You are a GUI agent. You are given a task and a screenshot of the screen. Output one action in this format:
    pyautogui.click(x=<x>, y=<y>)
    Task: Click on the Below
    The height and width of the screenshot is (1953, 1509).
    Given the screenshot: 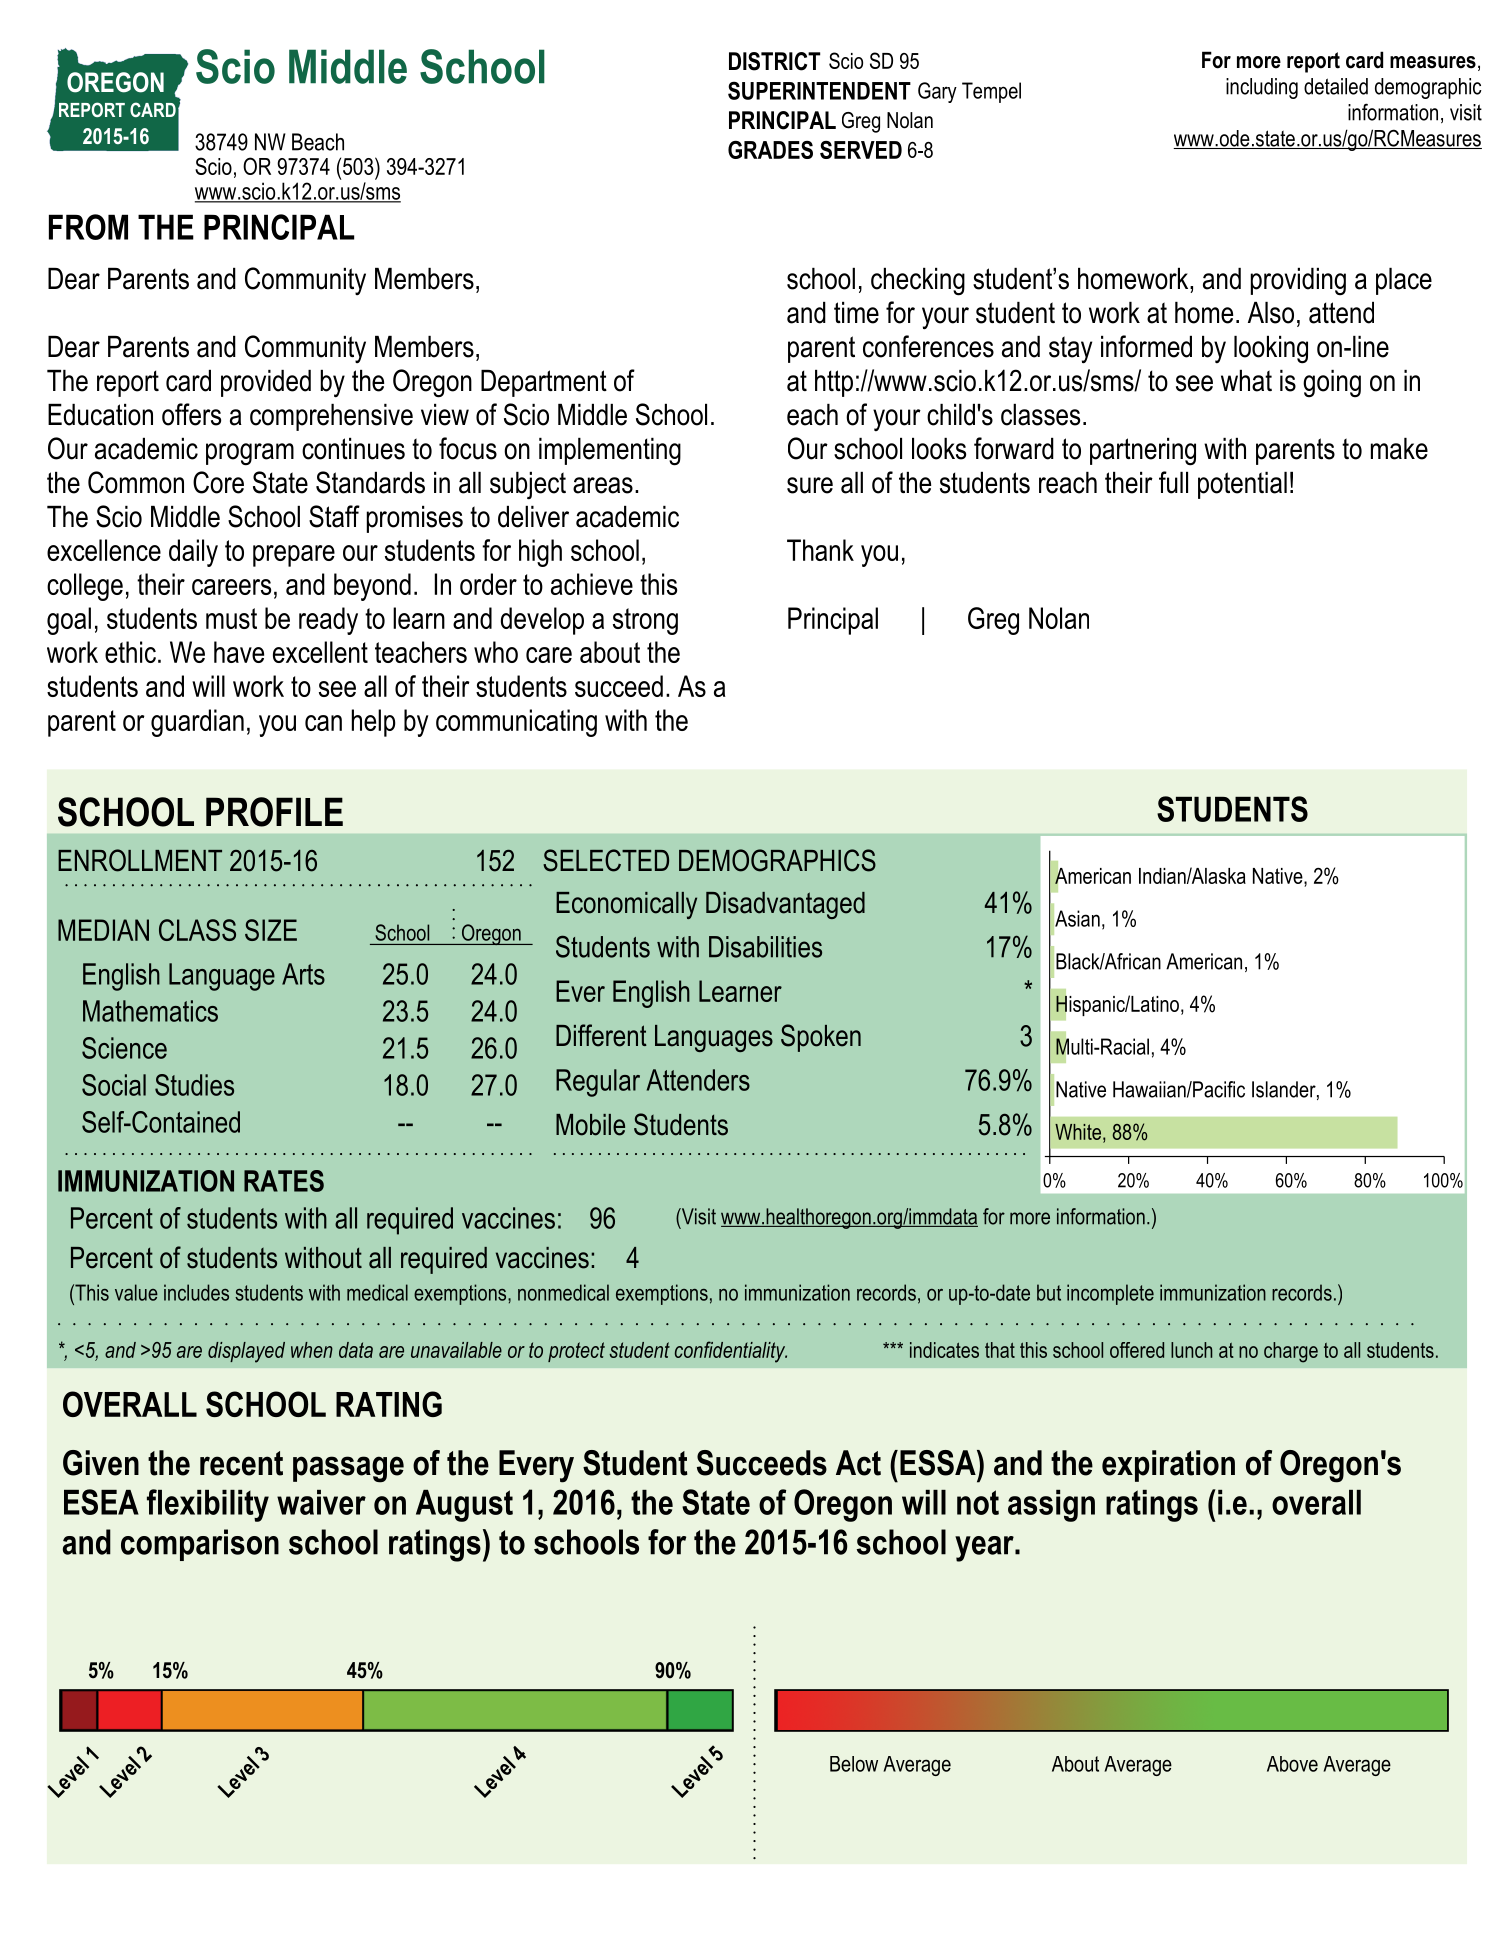 What is the action you would take?
    pyautogui.click(x=854, y=1764)
